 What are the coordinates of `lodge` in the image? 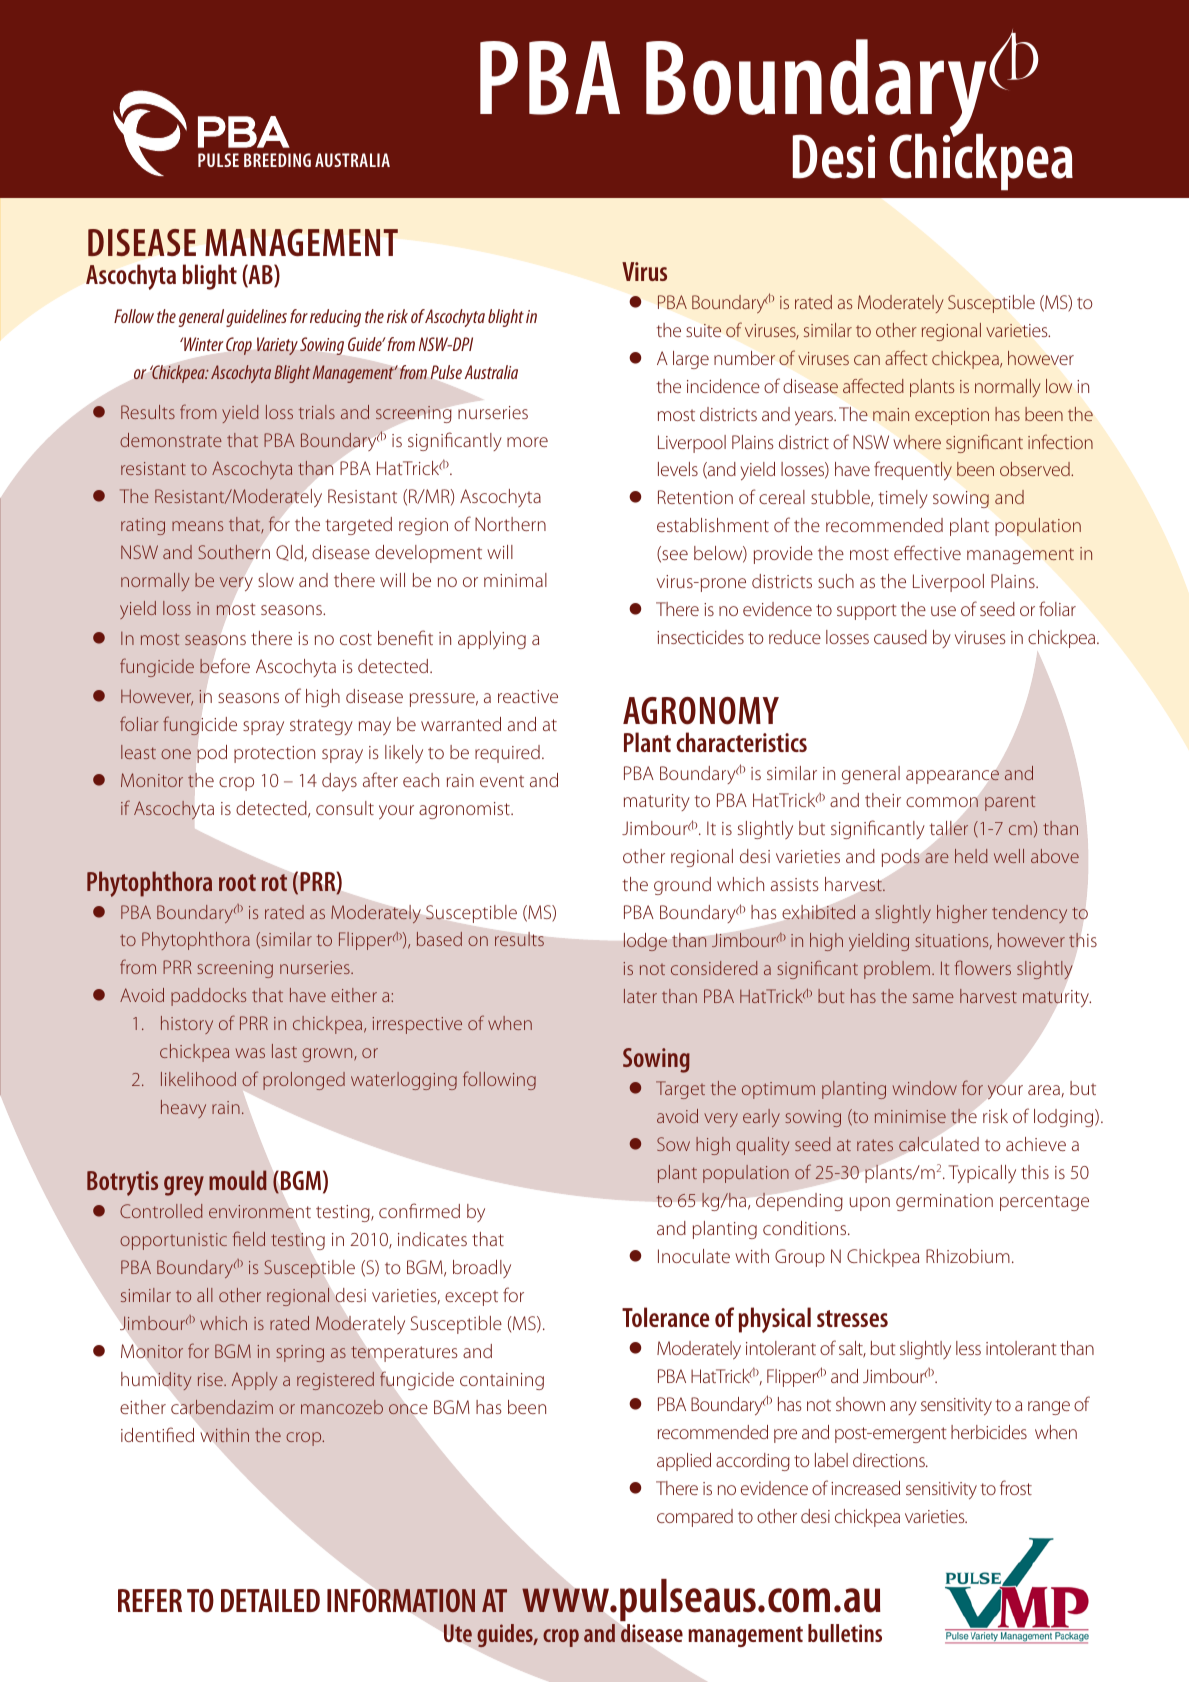 It's located at (645, 942).
